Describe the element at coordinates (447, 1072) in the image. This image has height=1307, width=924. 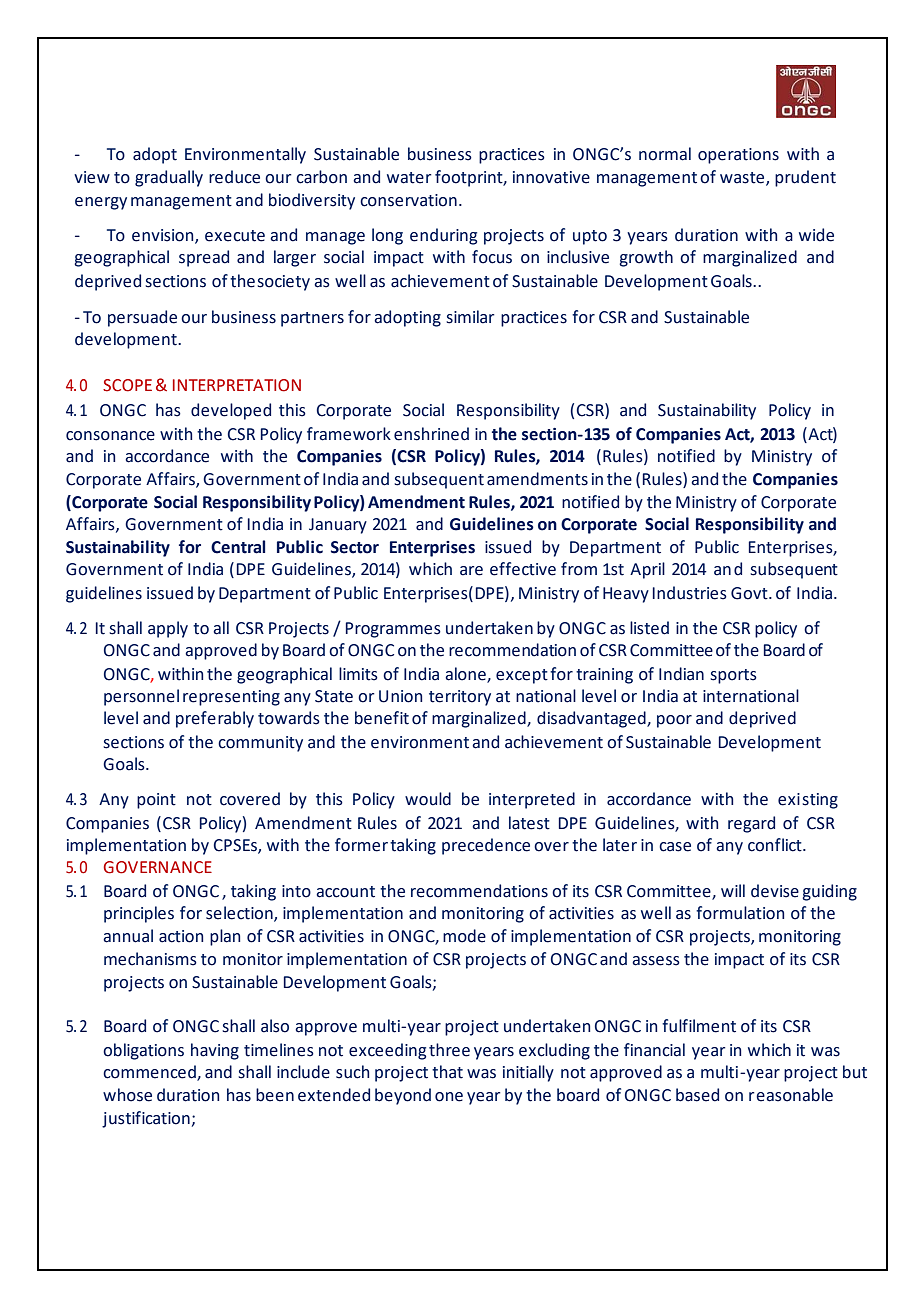
I see `that` at that location.
